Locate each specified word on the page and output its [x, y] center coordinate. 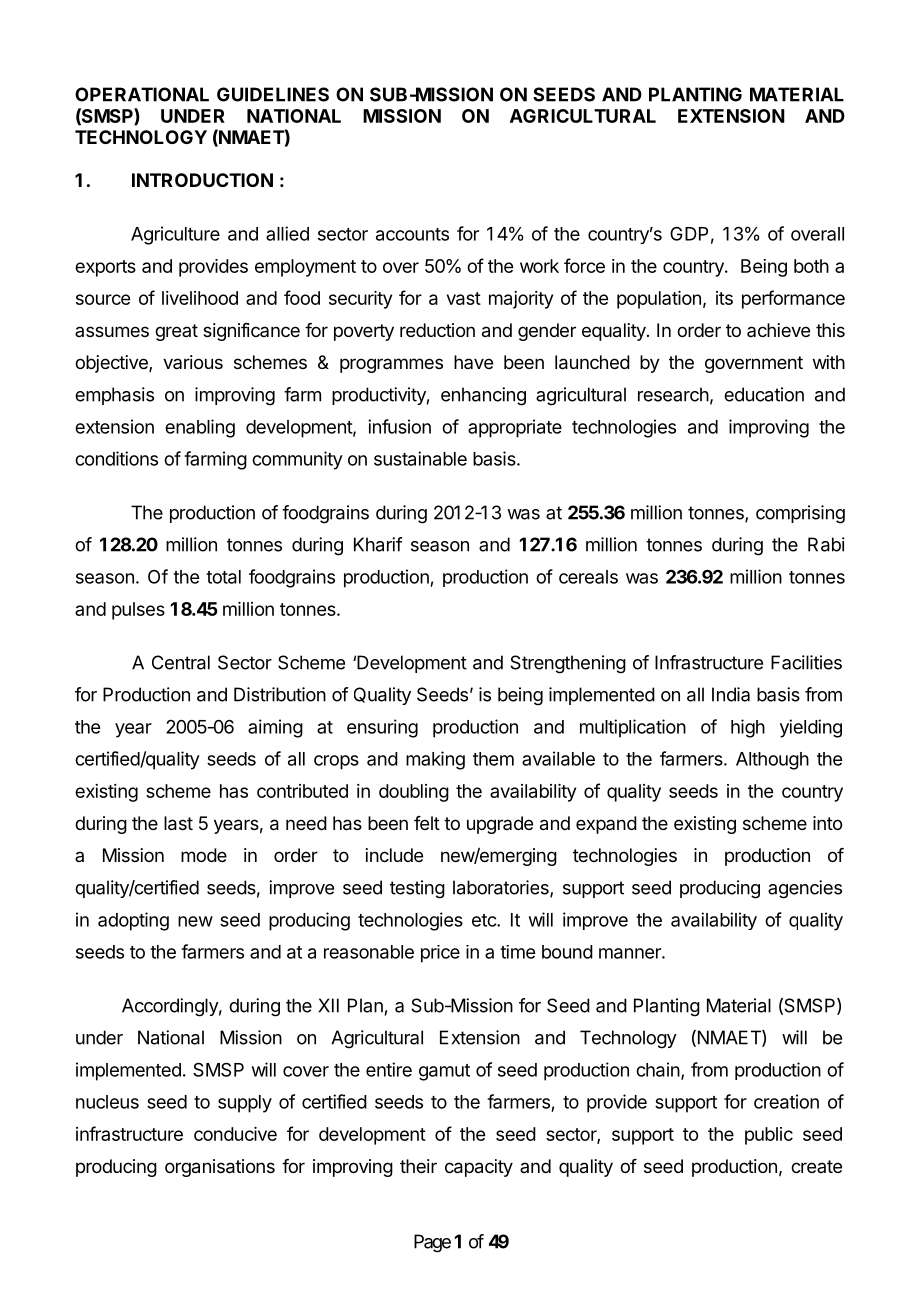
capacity [479, 1168]
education [764, 394]
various [193, 362]
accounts [412, 234]
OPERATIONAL [142, 94]
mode [204, 855]
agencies [805, 889]
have [473, 362]
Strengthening [568, 664]
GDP [689, 233]
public [769, 1136]
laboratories [502, 888]
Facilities [806, 662]
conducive [235, 1134]
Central [181, 662]
